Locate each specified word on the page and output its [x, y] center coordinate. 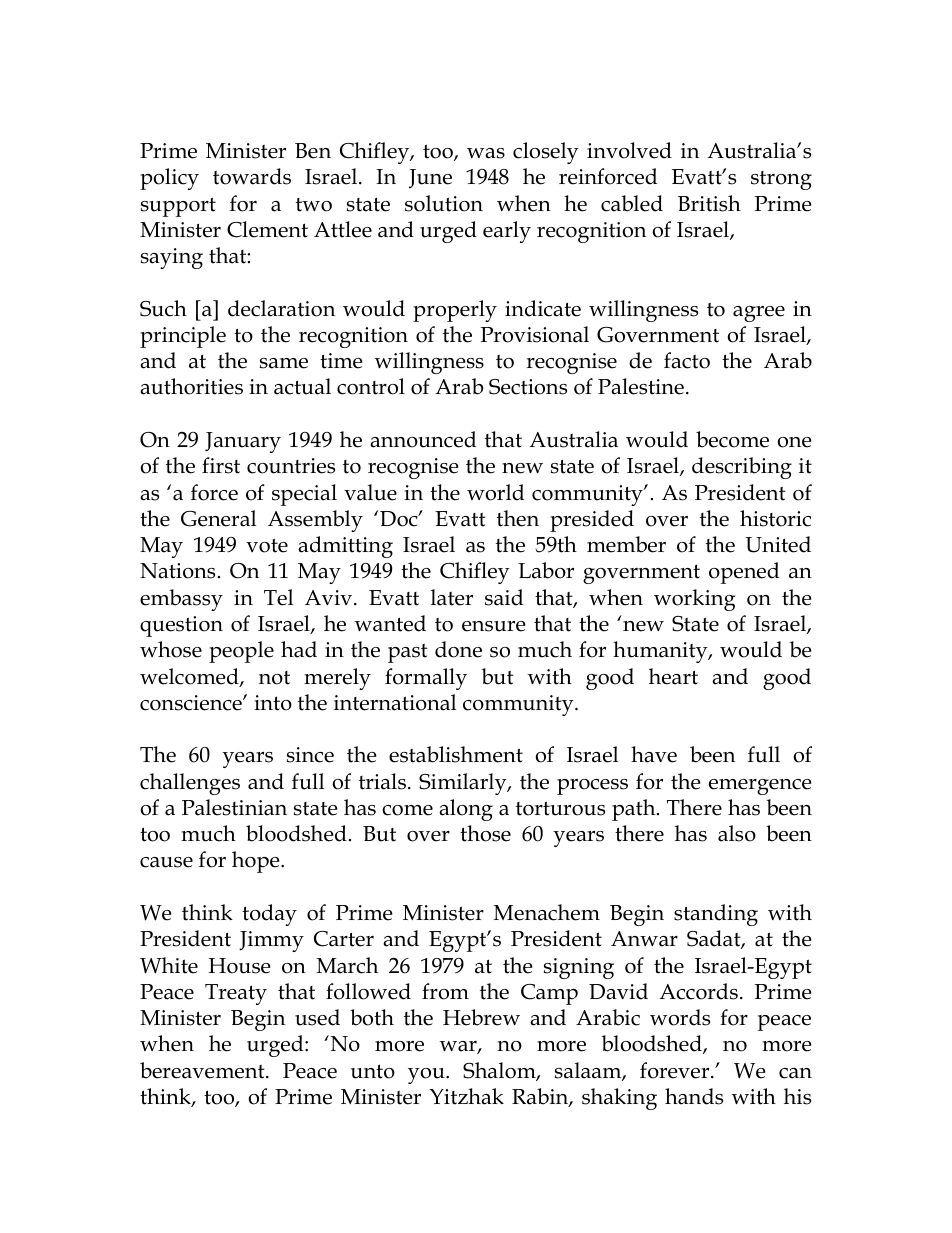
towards [252, 176]
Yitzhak [466, 1096]
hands [694, 1096]
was [486, 153]
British [709, 203]
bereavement [203, 1070]
